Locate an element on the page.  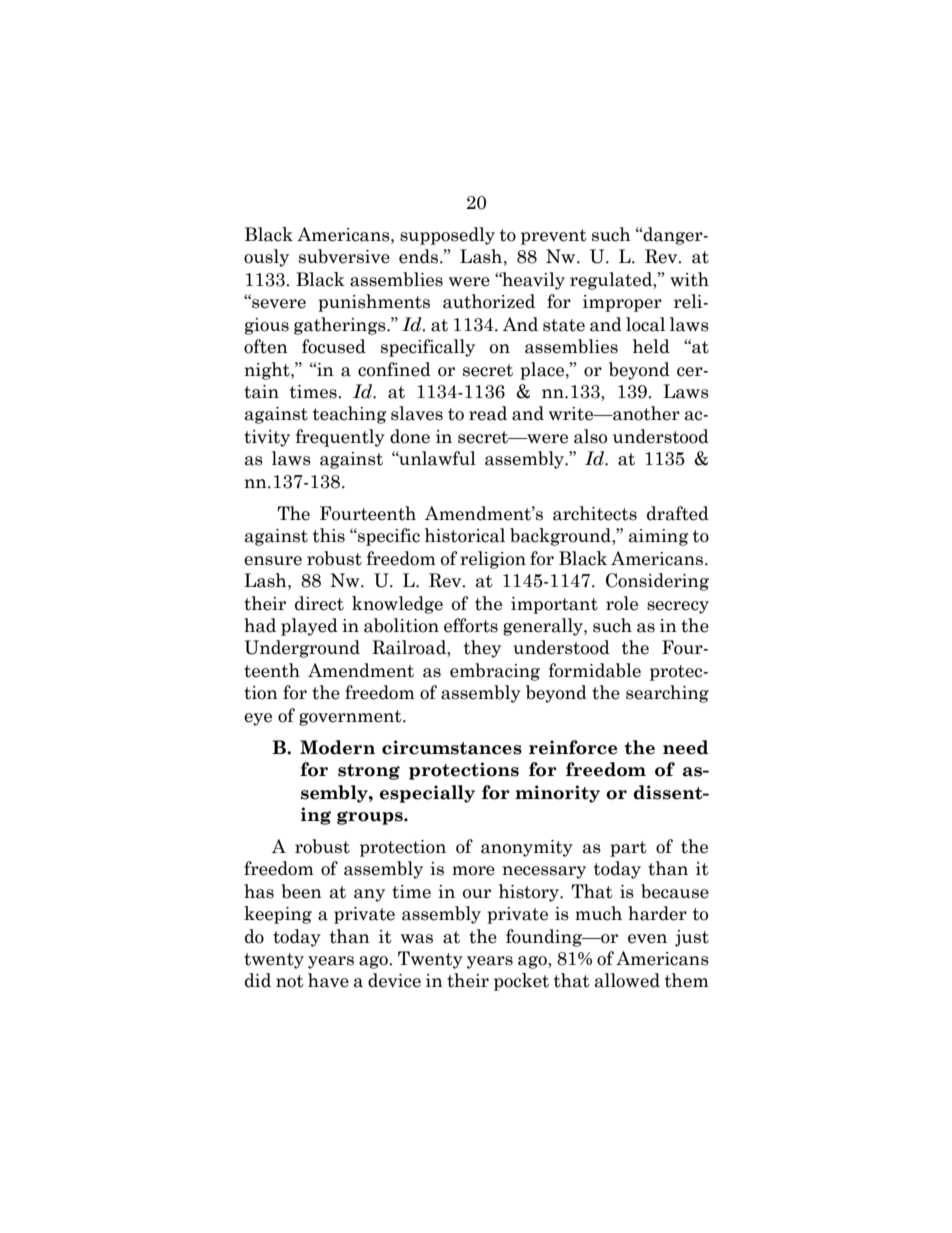
also is located at coordinates (590, 436).
